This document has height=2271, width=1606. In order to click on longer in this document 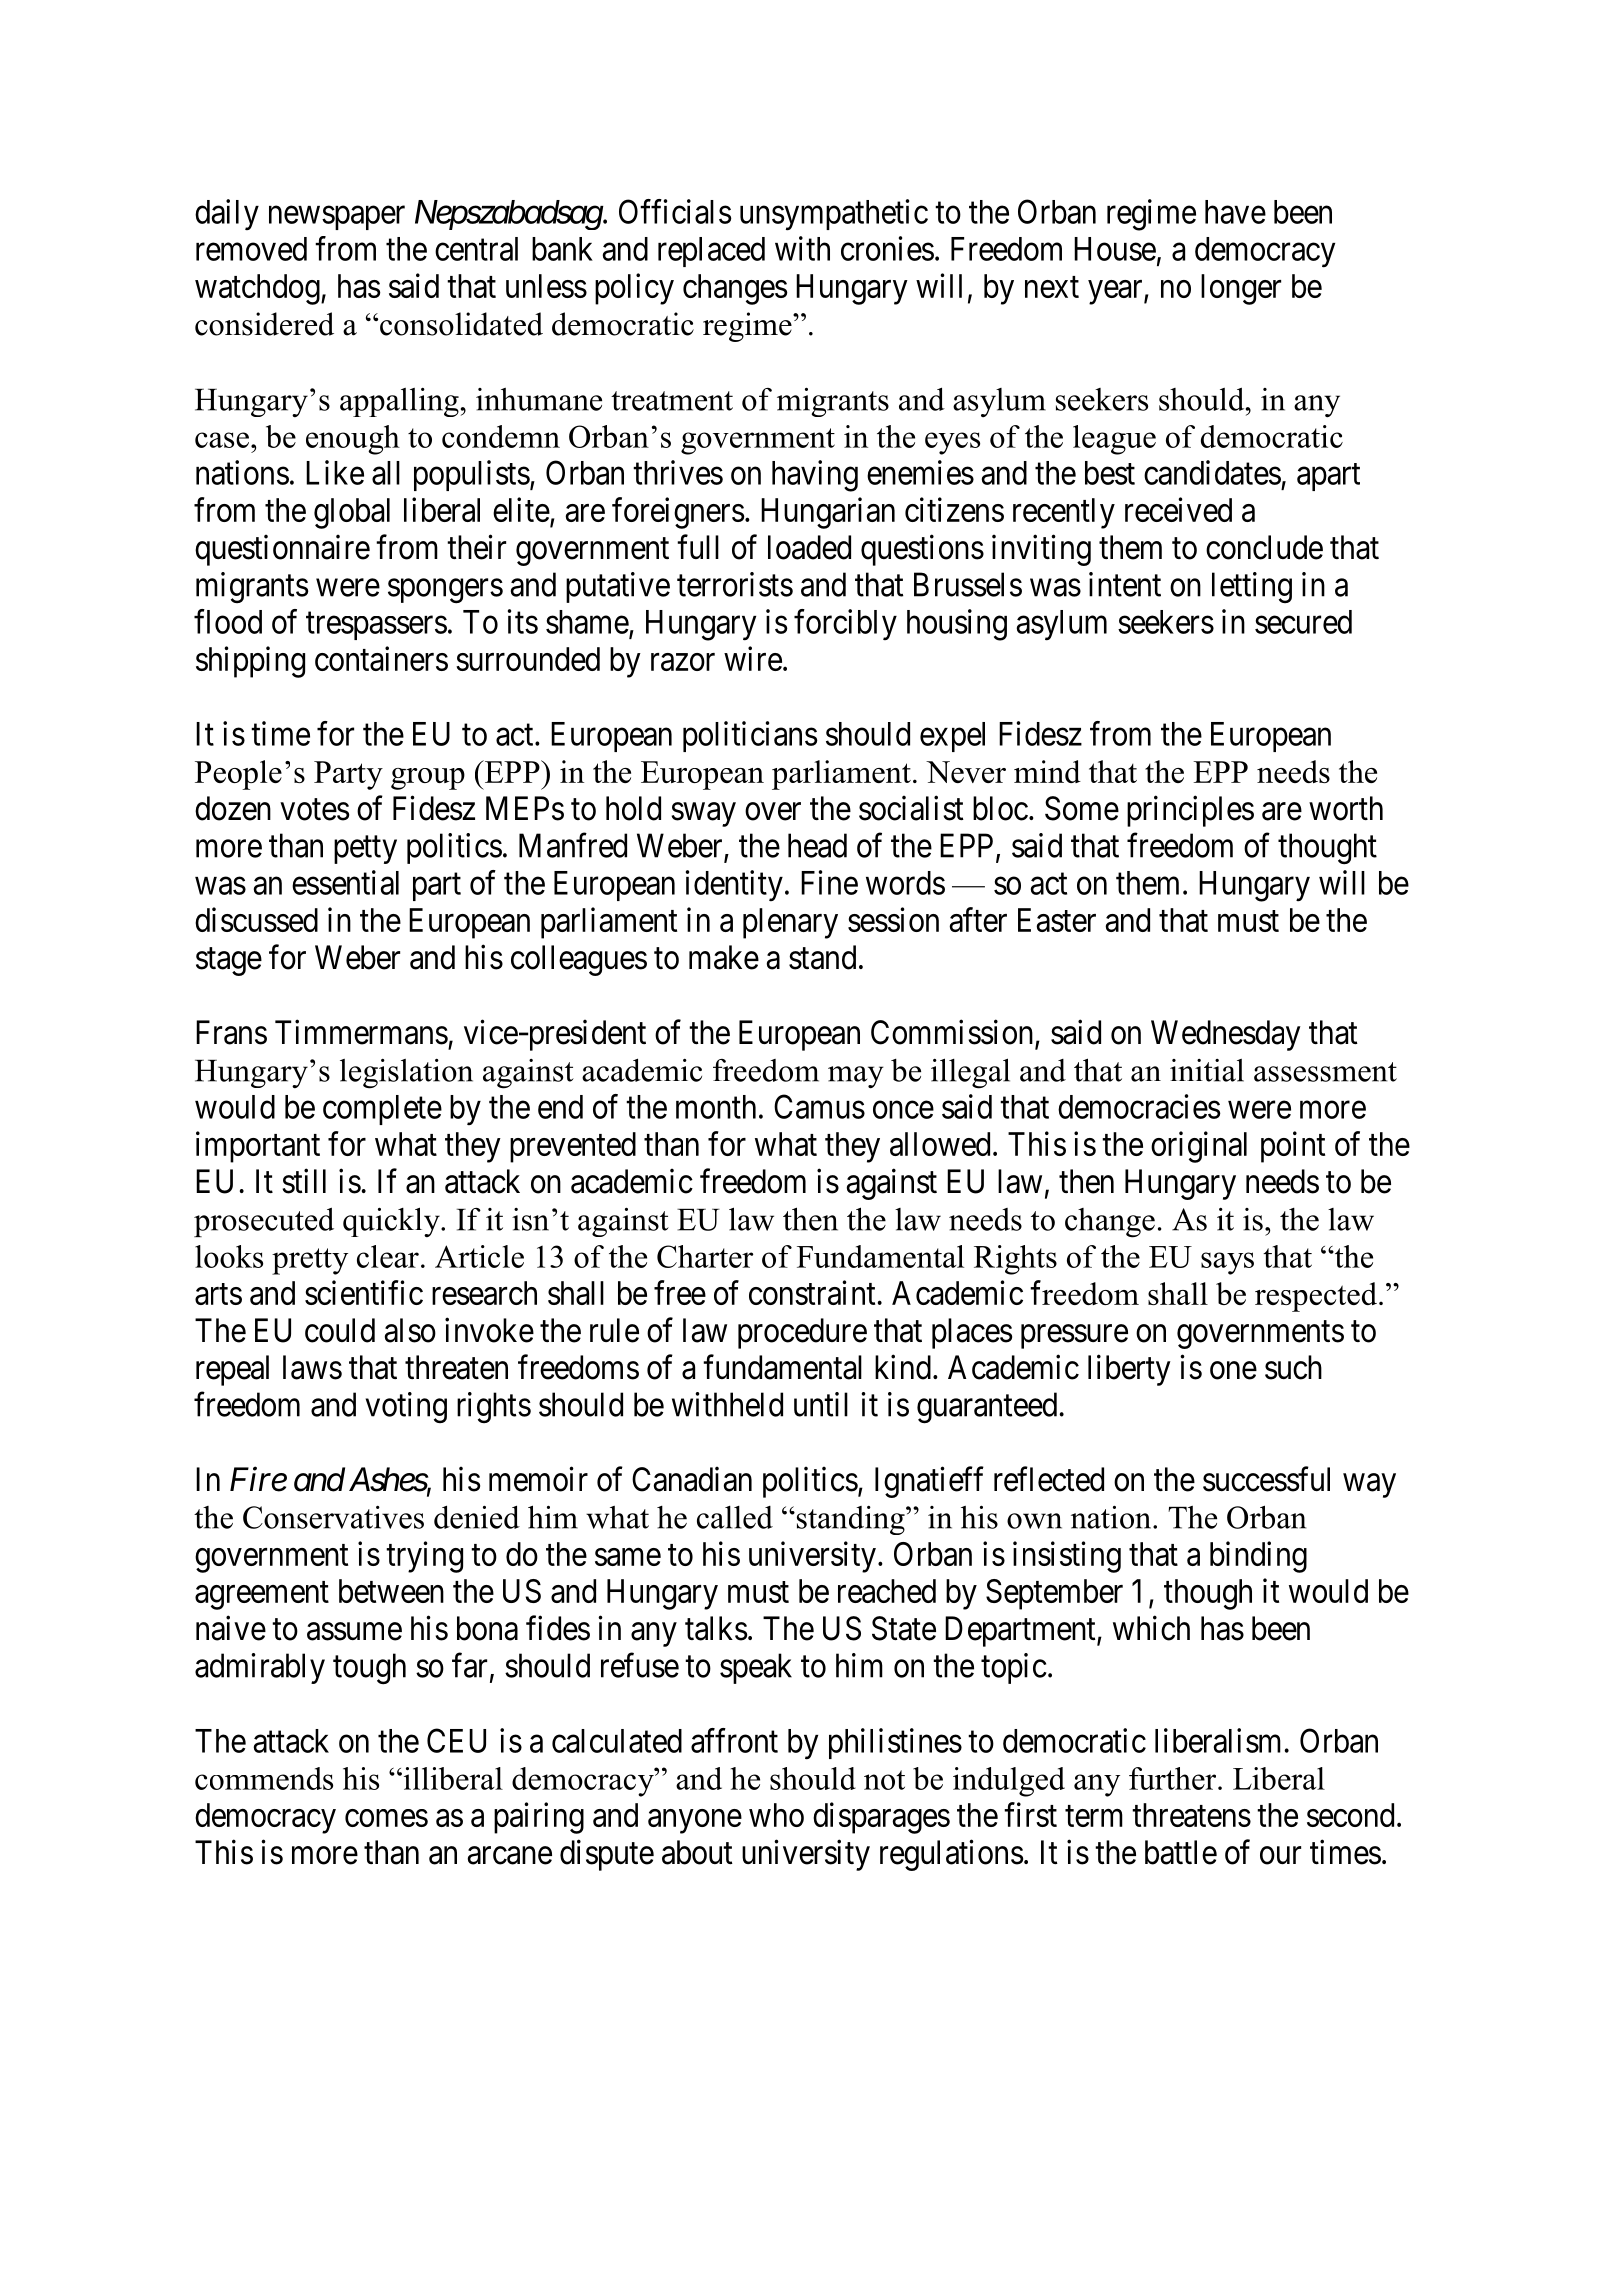, I will do `click(1241, 289)`.
